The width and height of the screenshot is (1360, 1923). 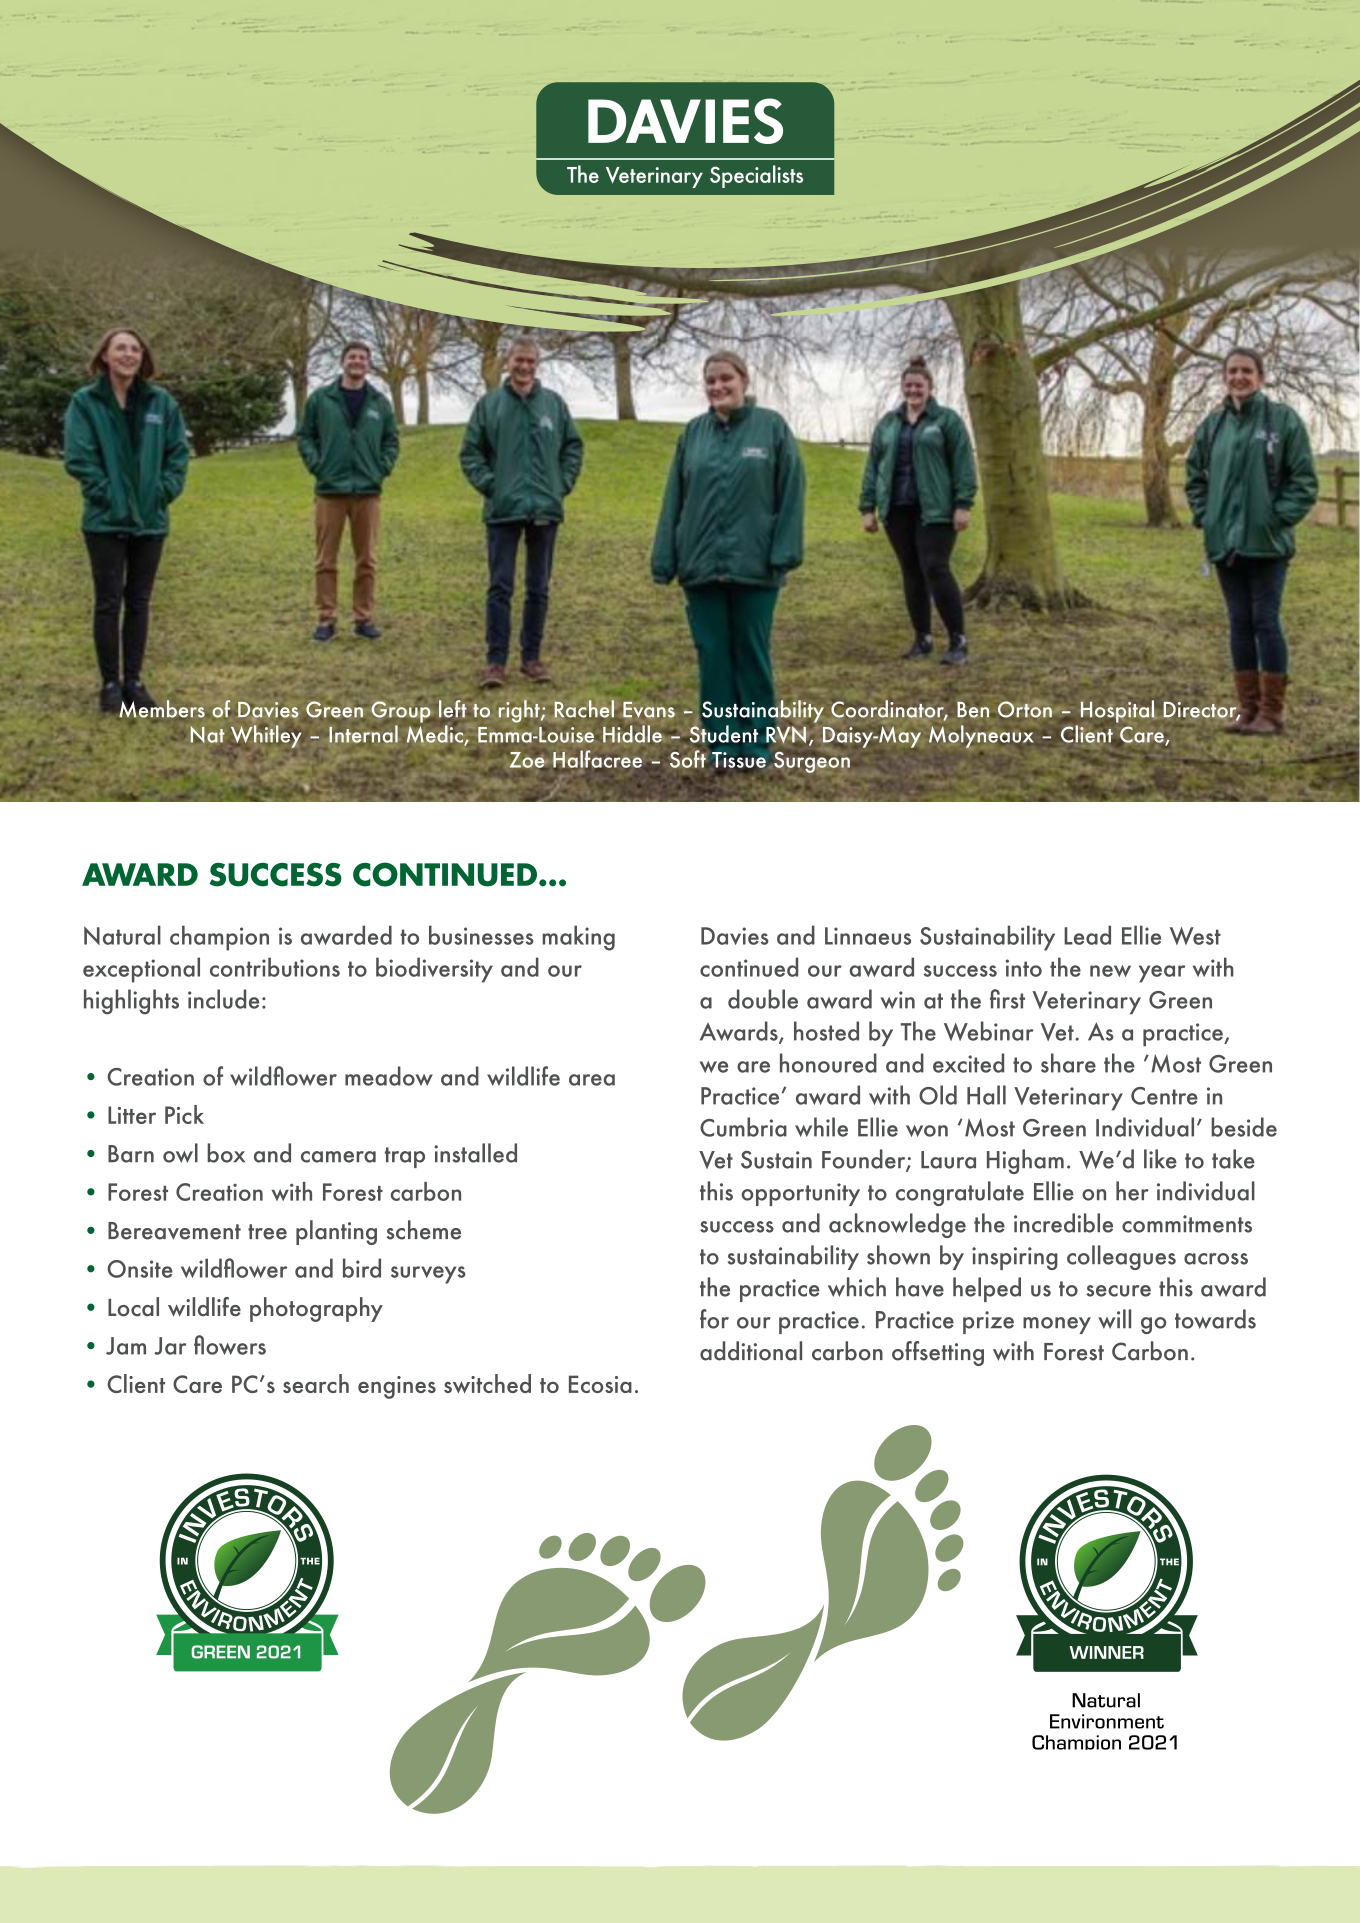 I want to click on Whitley, so click(x=266, y=736).
